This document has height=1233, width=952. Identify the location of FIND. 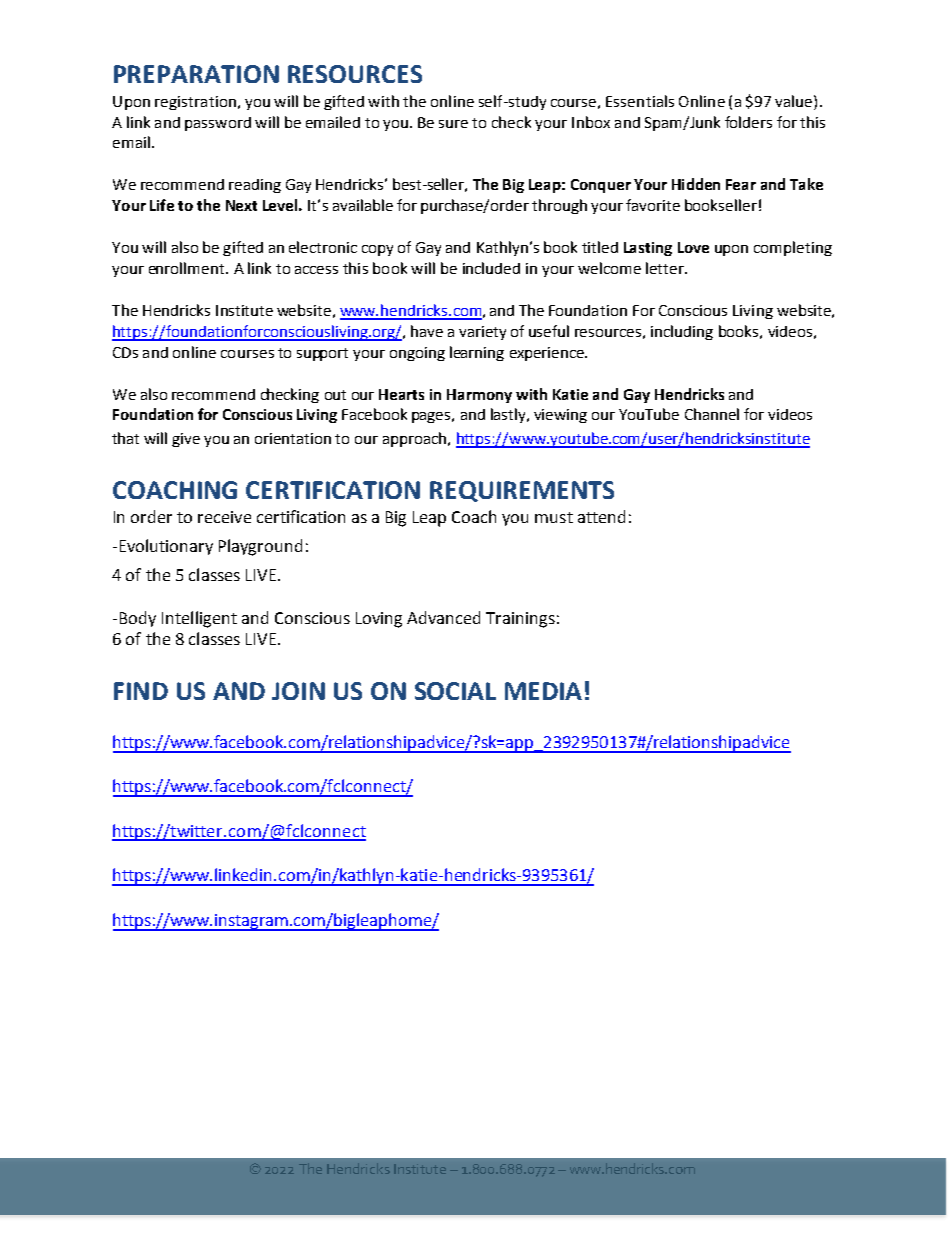
(141, 691).
